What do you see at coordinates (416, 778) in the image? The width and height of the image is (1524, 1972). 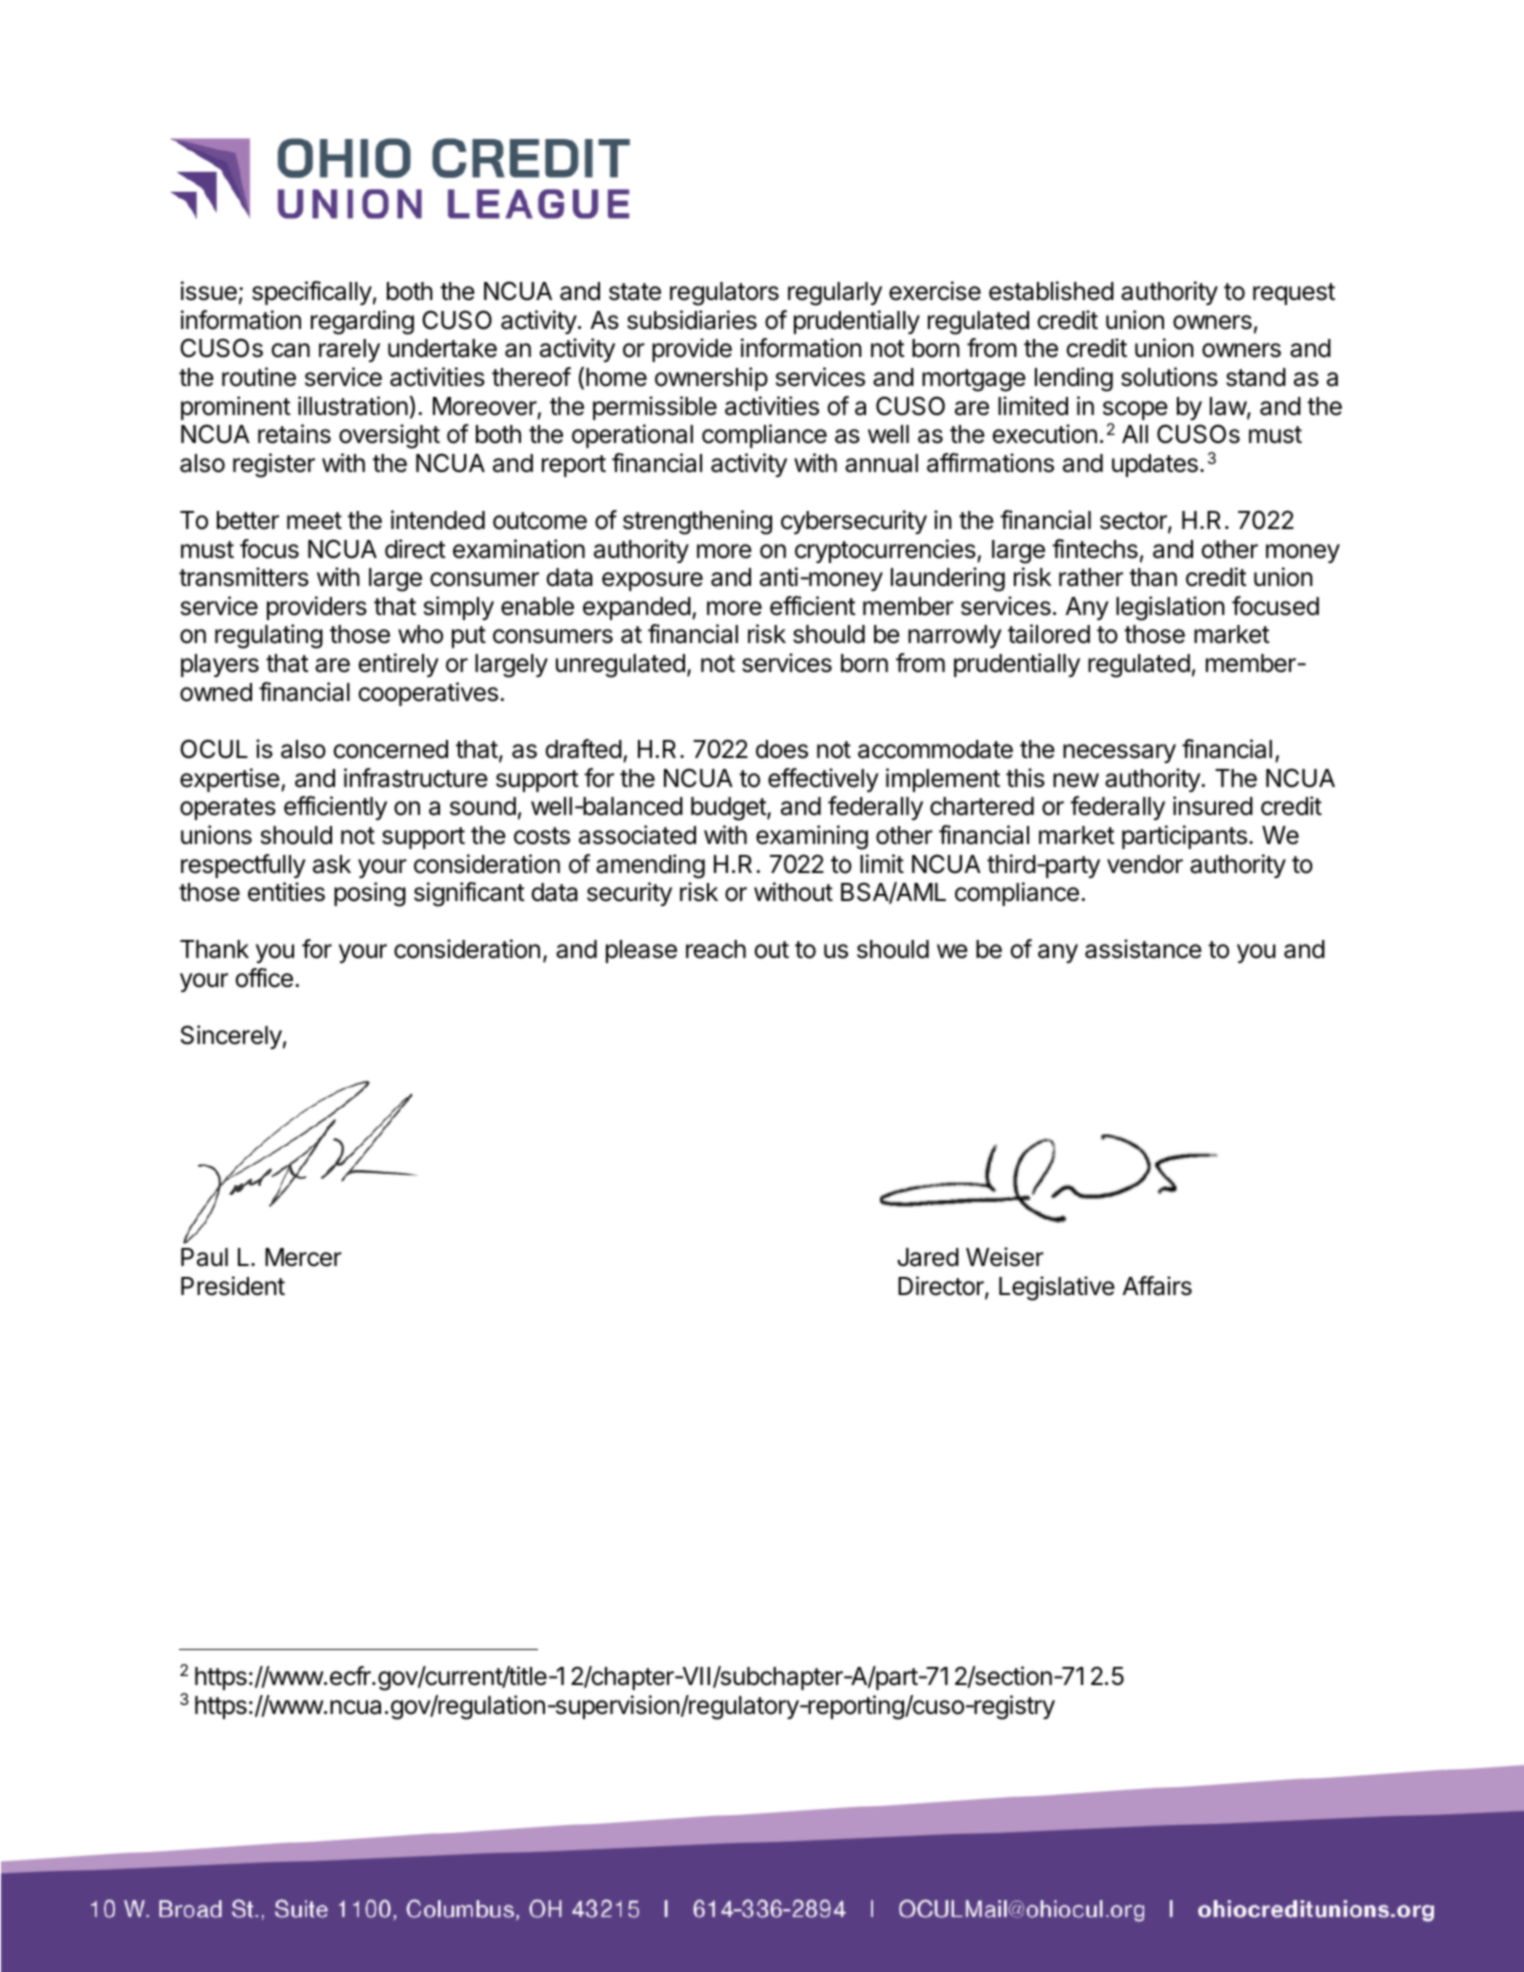 I see `infrastructure` at bounding box center [416, 778].
